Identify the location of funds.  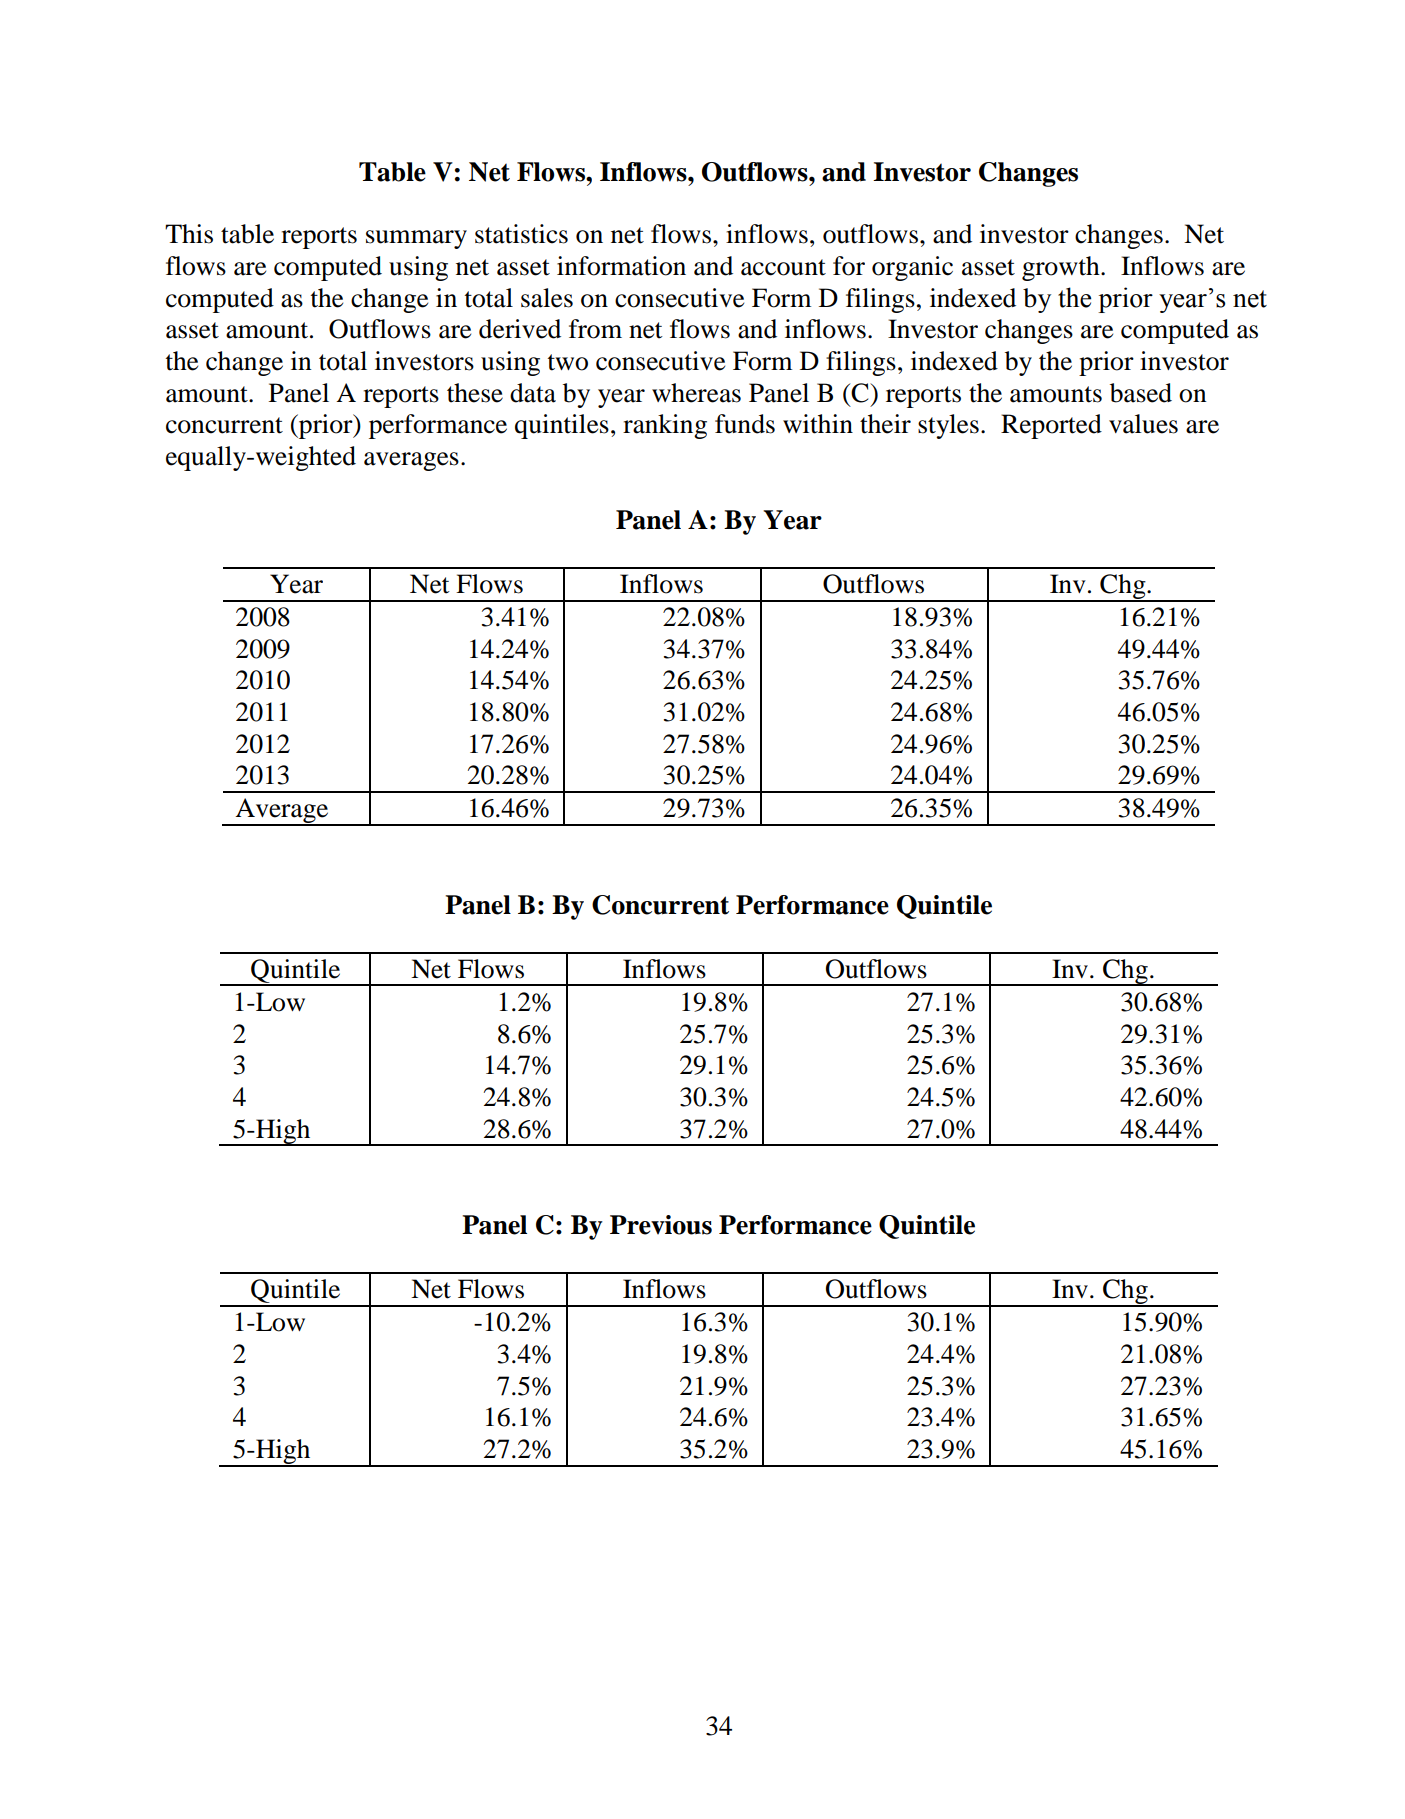
(745, 424).
